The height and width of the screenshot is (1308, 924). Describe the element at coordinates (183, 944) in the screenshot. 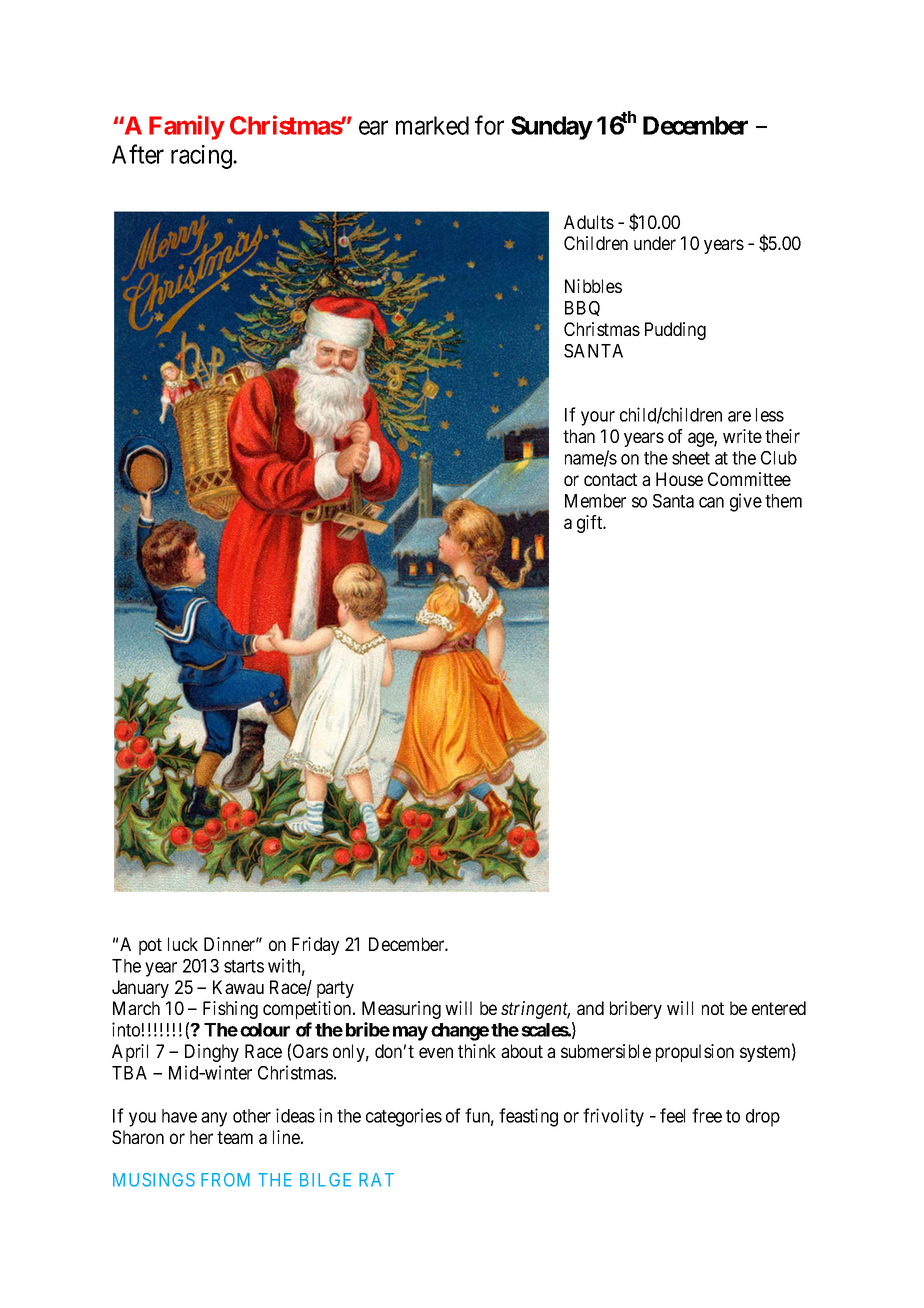

I see `luck` at that location.
